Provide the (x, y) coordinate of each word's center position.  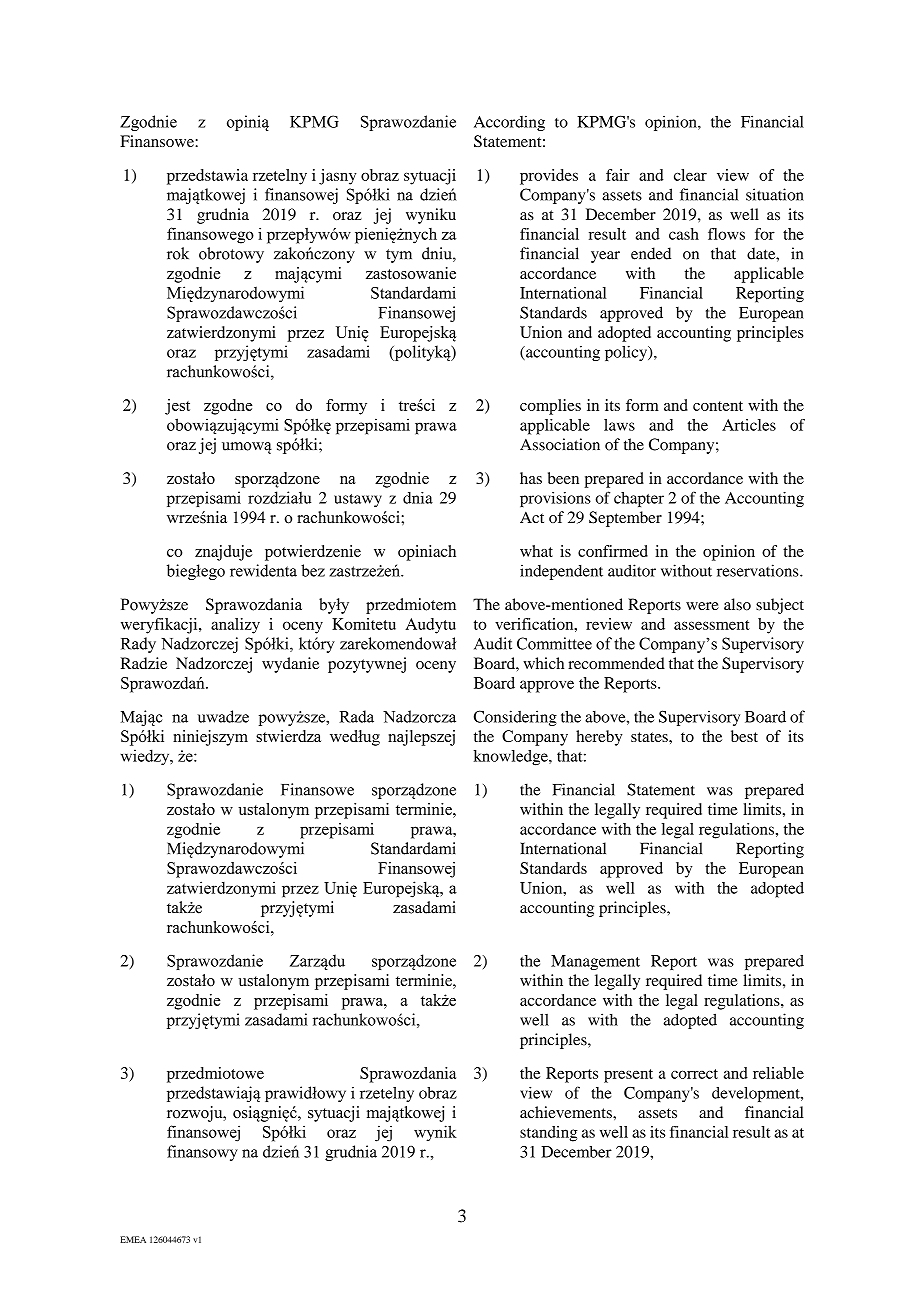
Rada (356, 716)
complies (550, 407)
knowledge (512, 758)
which (543, 663)
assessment (712, 625)
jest (177, 407)
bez (313, 570)
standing (549, 1134)
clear (690, 175)
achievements (567, 1112)
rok (178, 253)
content (718, 406)
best (744, 736)
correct (694, 1074)
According (509, 123)
